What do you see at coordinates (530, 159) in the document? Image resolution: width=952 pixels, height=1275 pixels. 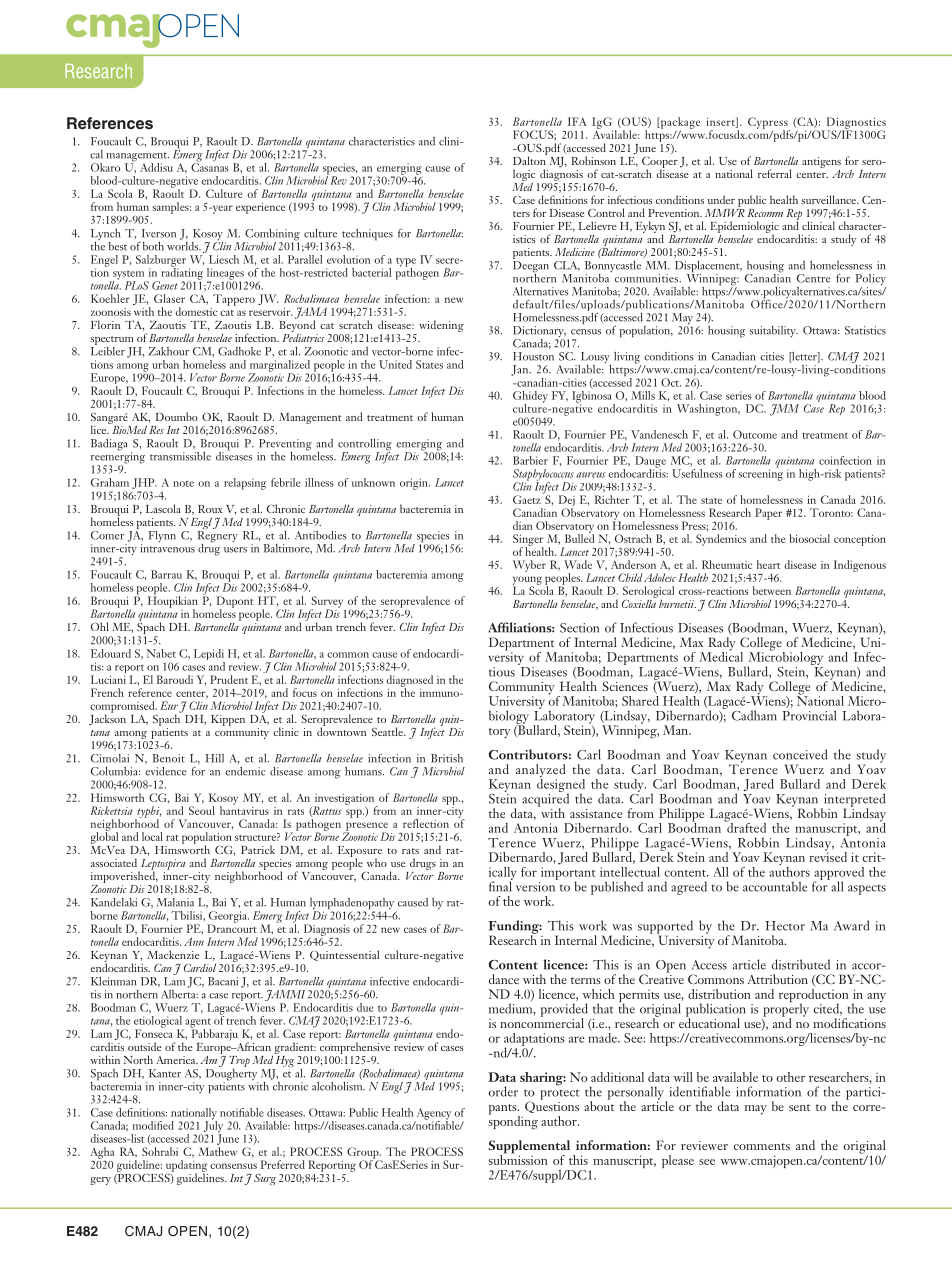 I see `Dalton` at bounding box center [530, 159].
